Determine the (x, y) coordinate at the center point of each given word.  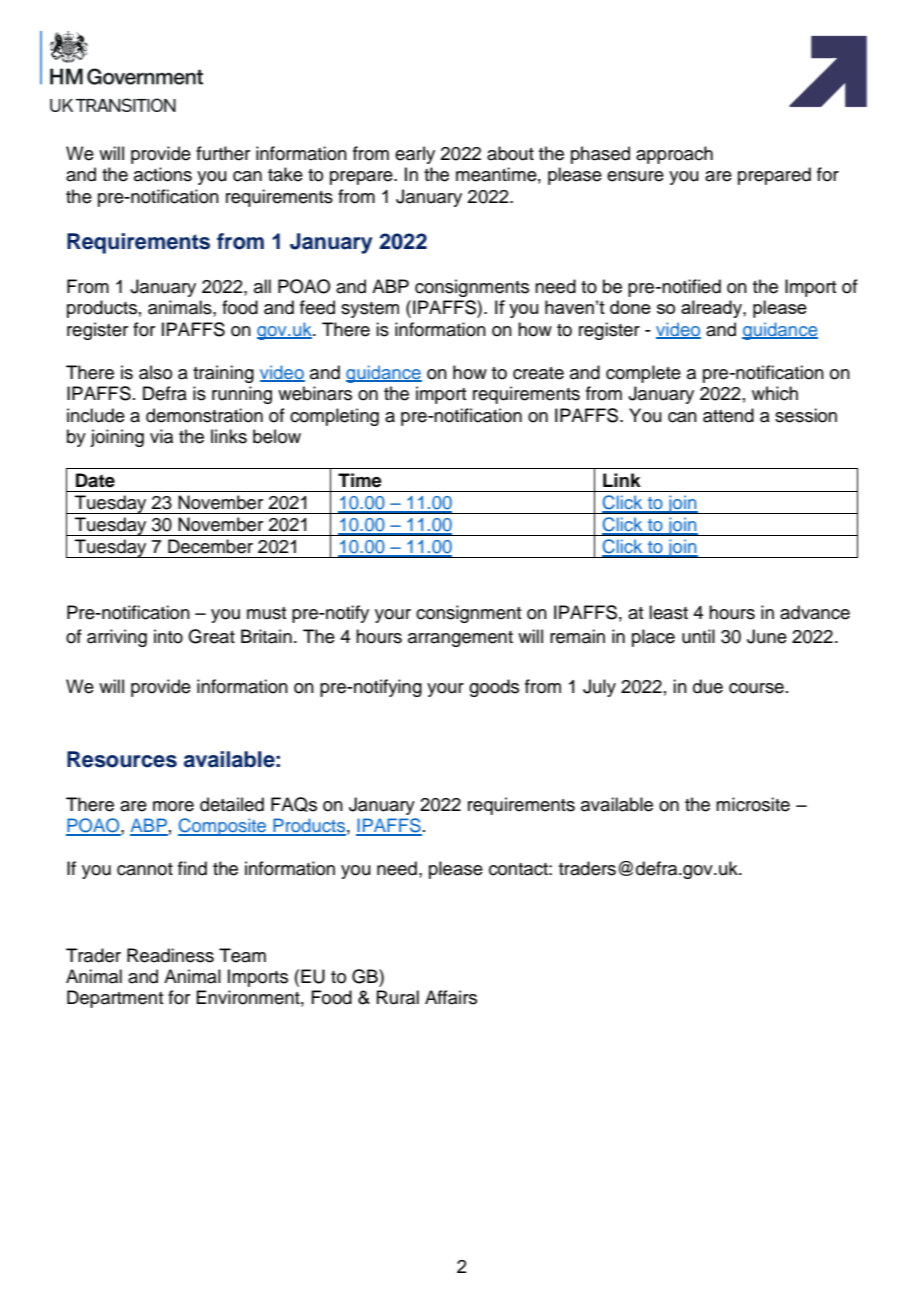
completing (334, 417)
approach (674, 155)
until (698, 636)
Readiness (170, 955)
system (370, 310)
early (415, 155)
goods (494, 688)
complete (643, 374)
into (168, 636)
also (155, 372)
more (173, 806)
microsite (753, 804)
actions (163, 174)
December (210, 546)
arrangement (460, 639)
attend (728, 415)
